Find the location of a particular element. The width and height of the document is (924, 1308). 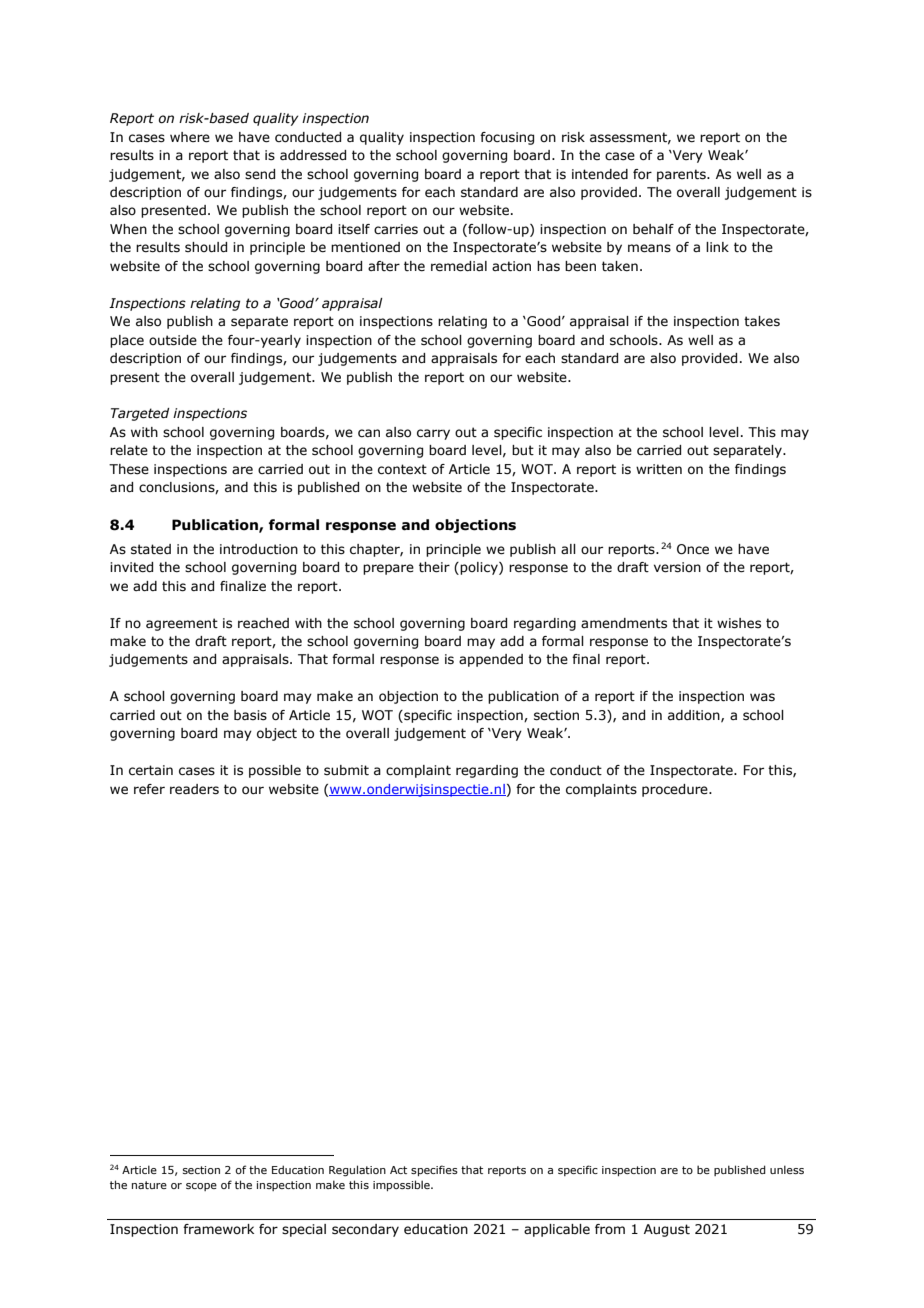

parents is located at coordinates (682, 175).
